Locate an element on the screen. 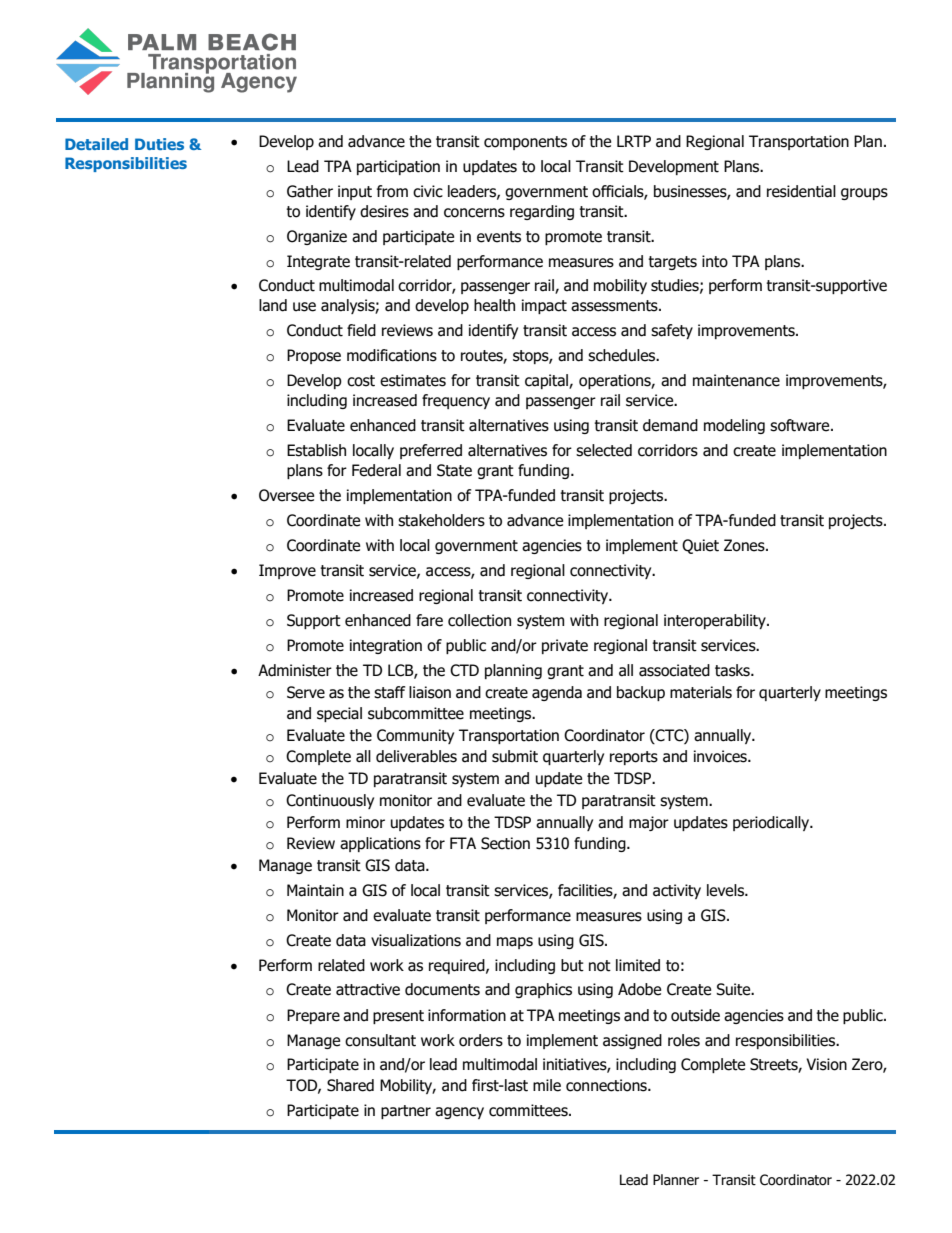 The image size is (952, 1233). invoices is located at coordinates (721, 756).
